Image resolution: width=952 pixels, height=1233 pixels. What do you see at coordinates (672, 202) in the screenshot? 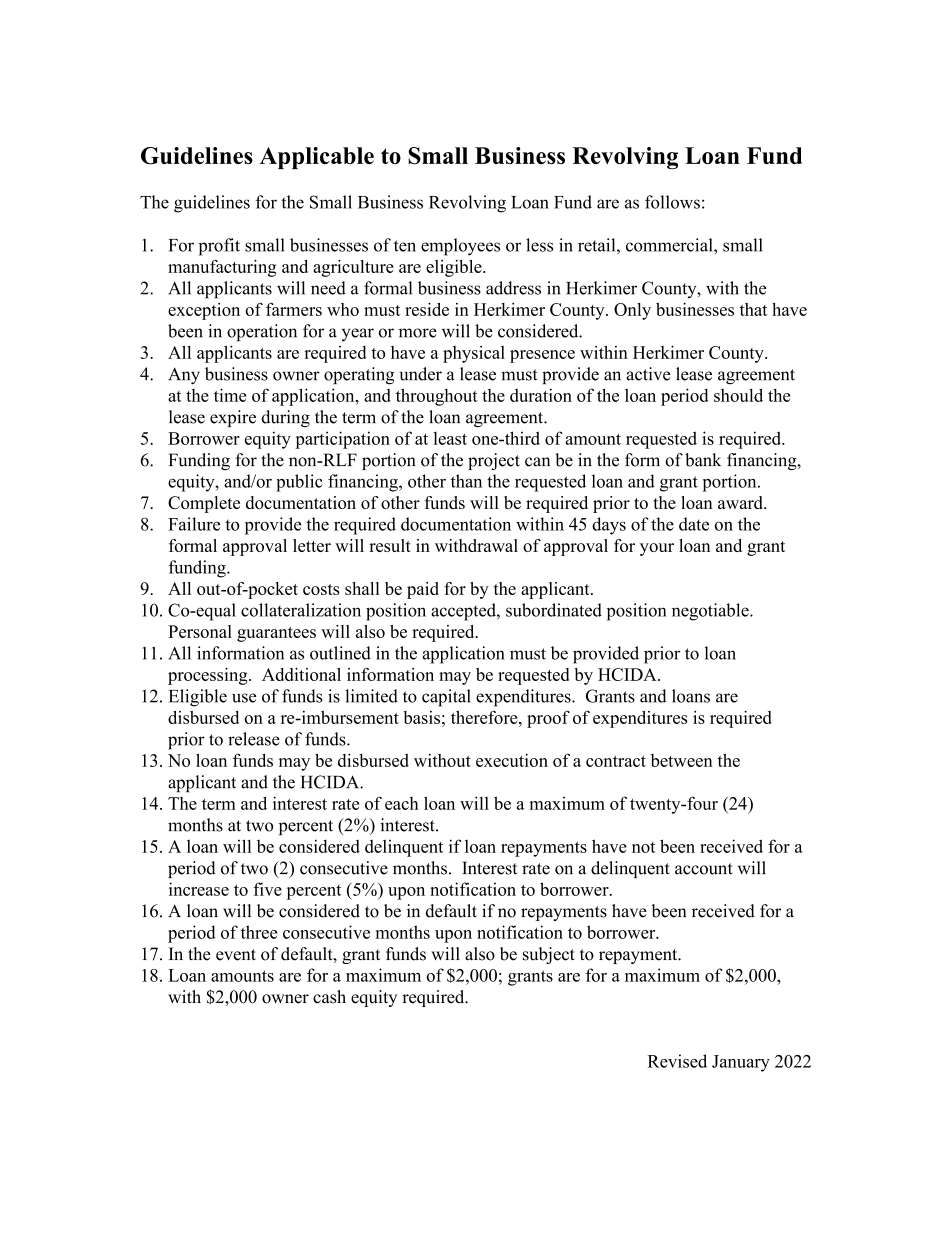
I see `follows` at bounding box center [672, 202].
